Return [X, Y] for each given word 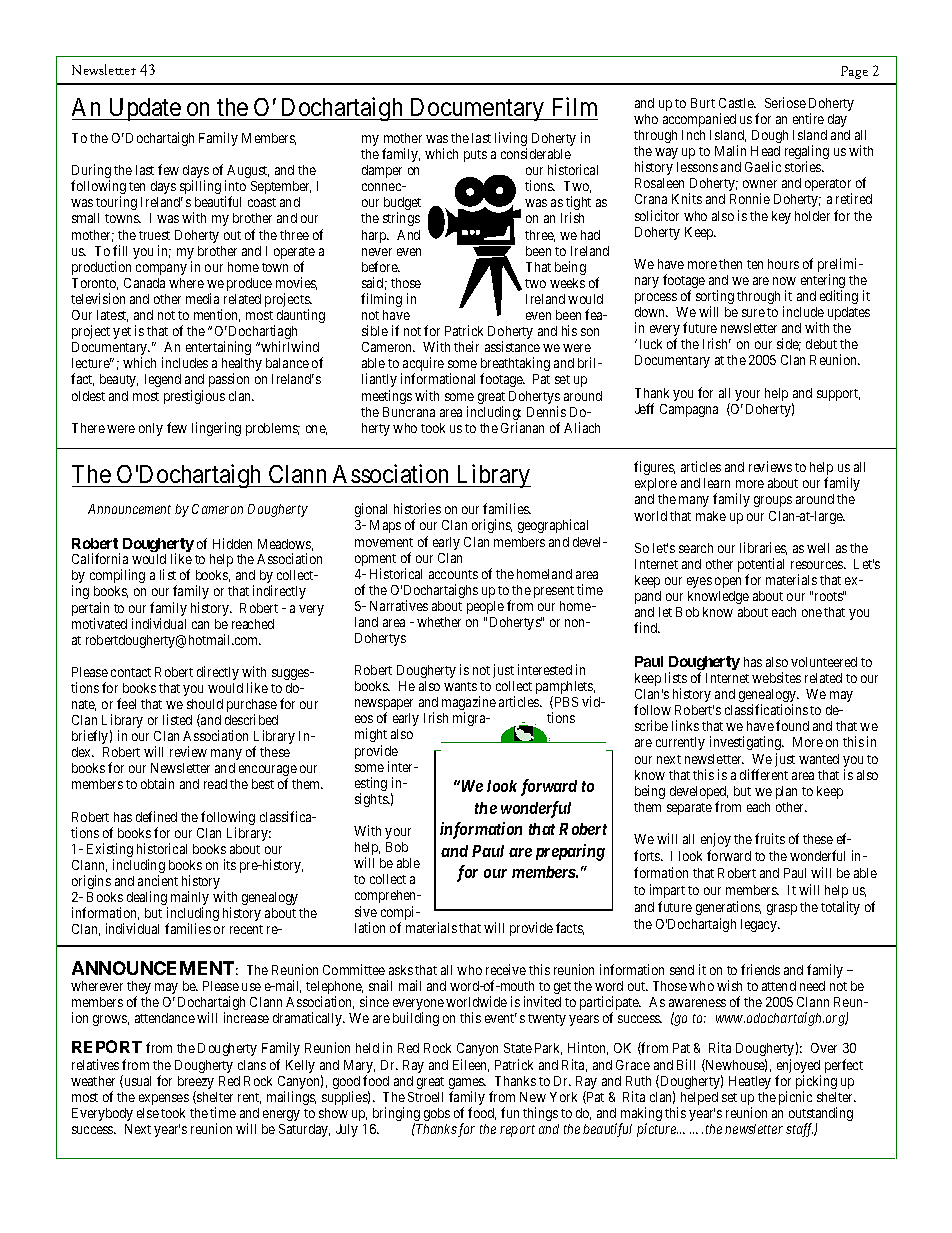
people [485, 607]
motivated [99, 623]
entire [808, 118]
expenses [164, 1099]
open [728, 582]
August [248, 171]
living [511, 140]
